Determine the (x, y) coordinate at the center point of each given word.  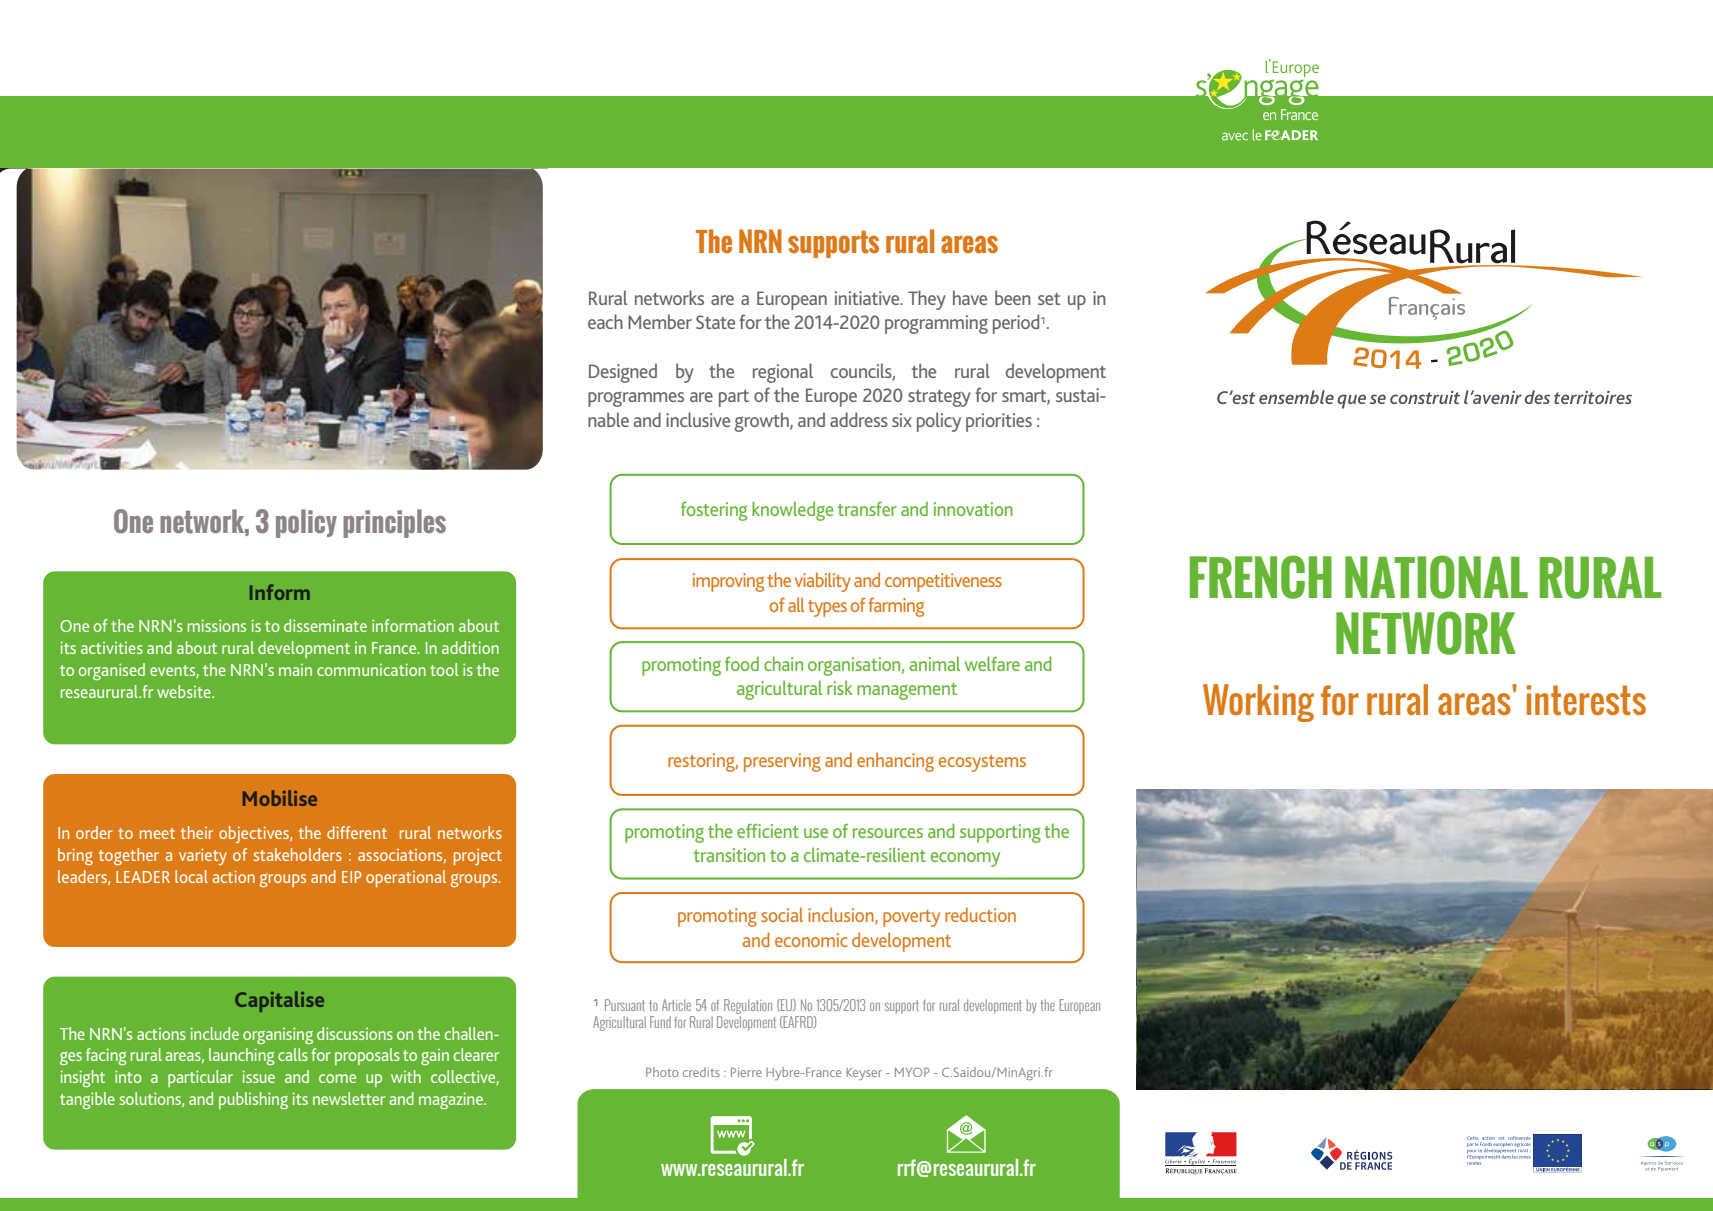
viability (823, 582)
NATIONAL (1436, 577)
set (1049, 299)
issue (259, 1076)
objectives (255, 834)
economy (965, 859)
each (605, 321)
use (816, 833)
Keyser (864, 1074)
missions (217, 625)
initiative (868, 298)
